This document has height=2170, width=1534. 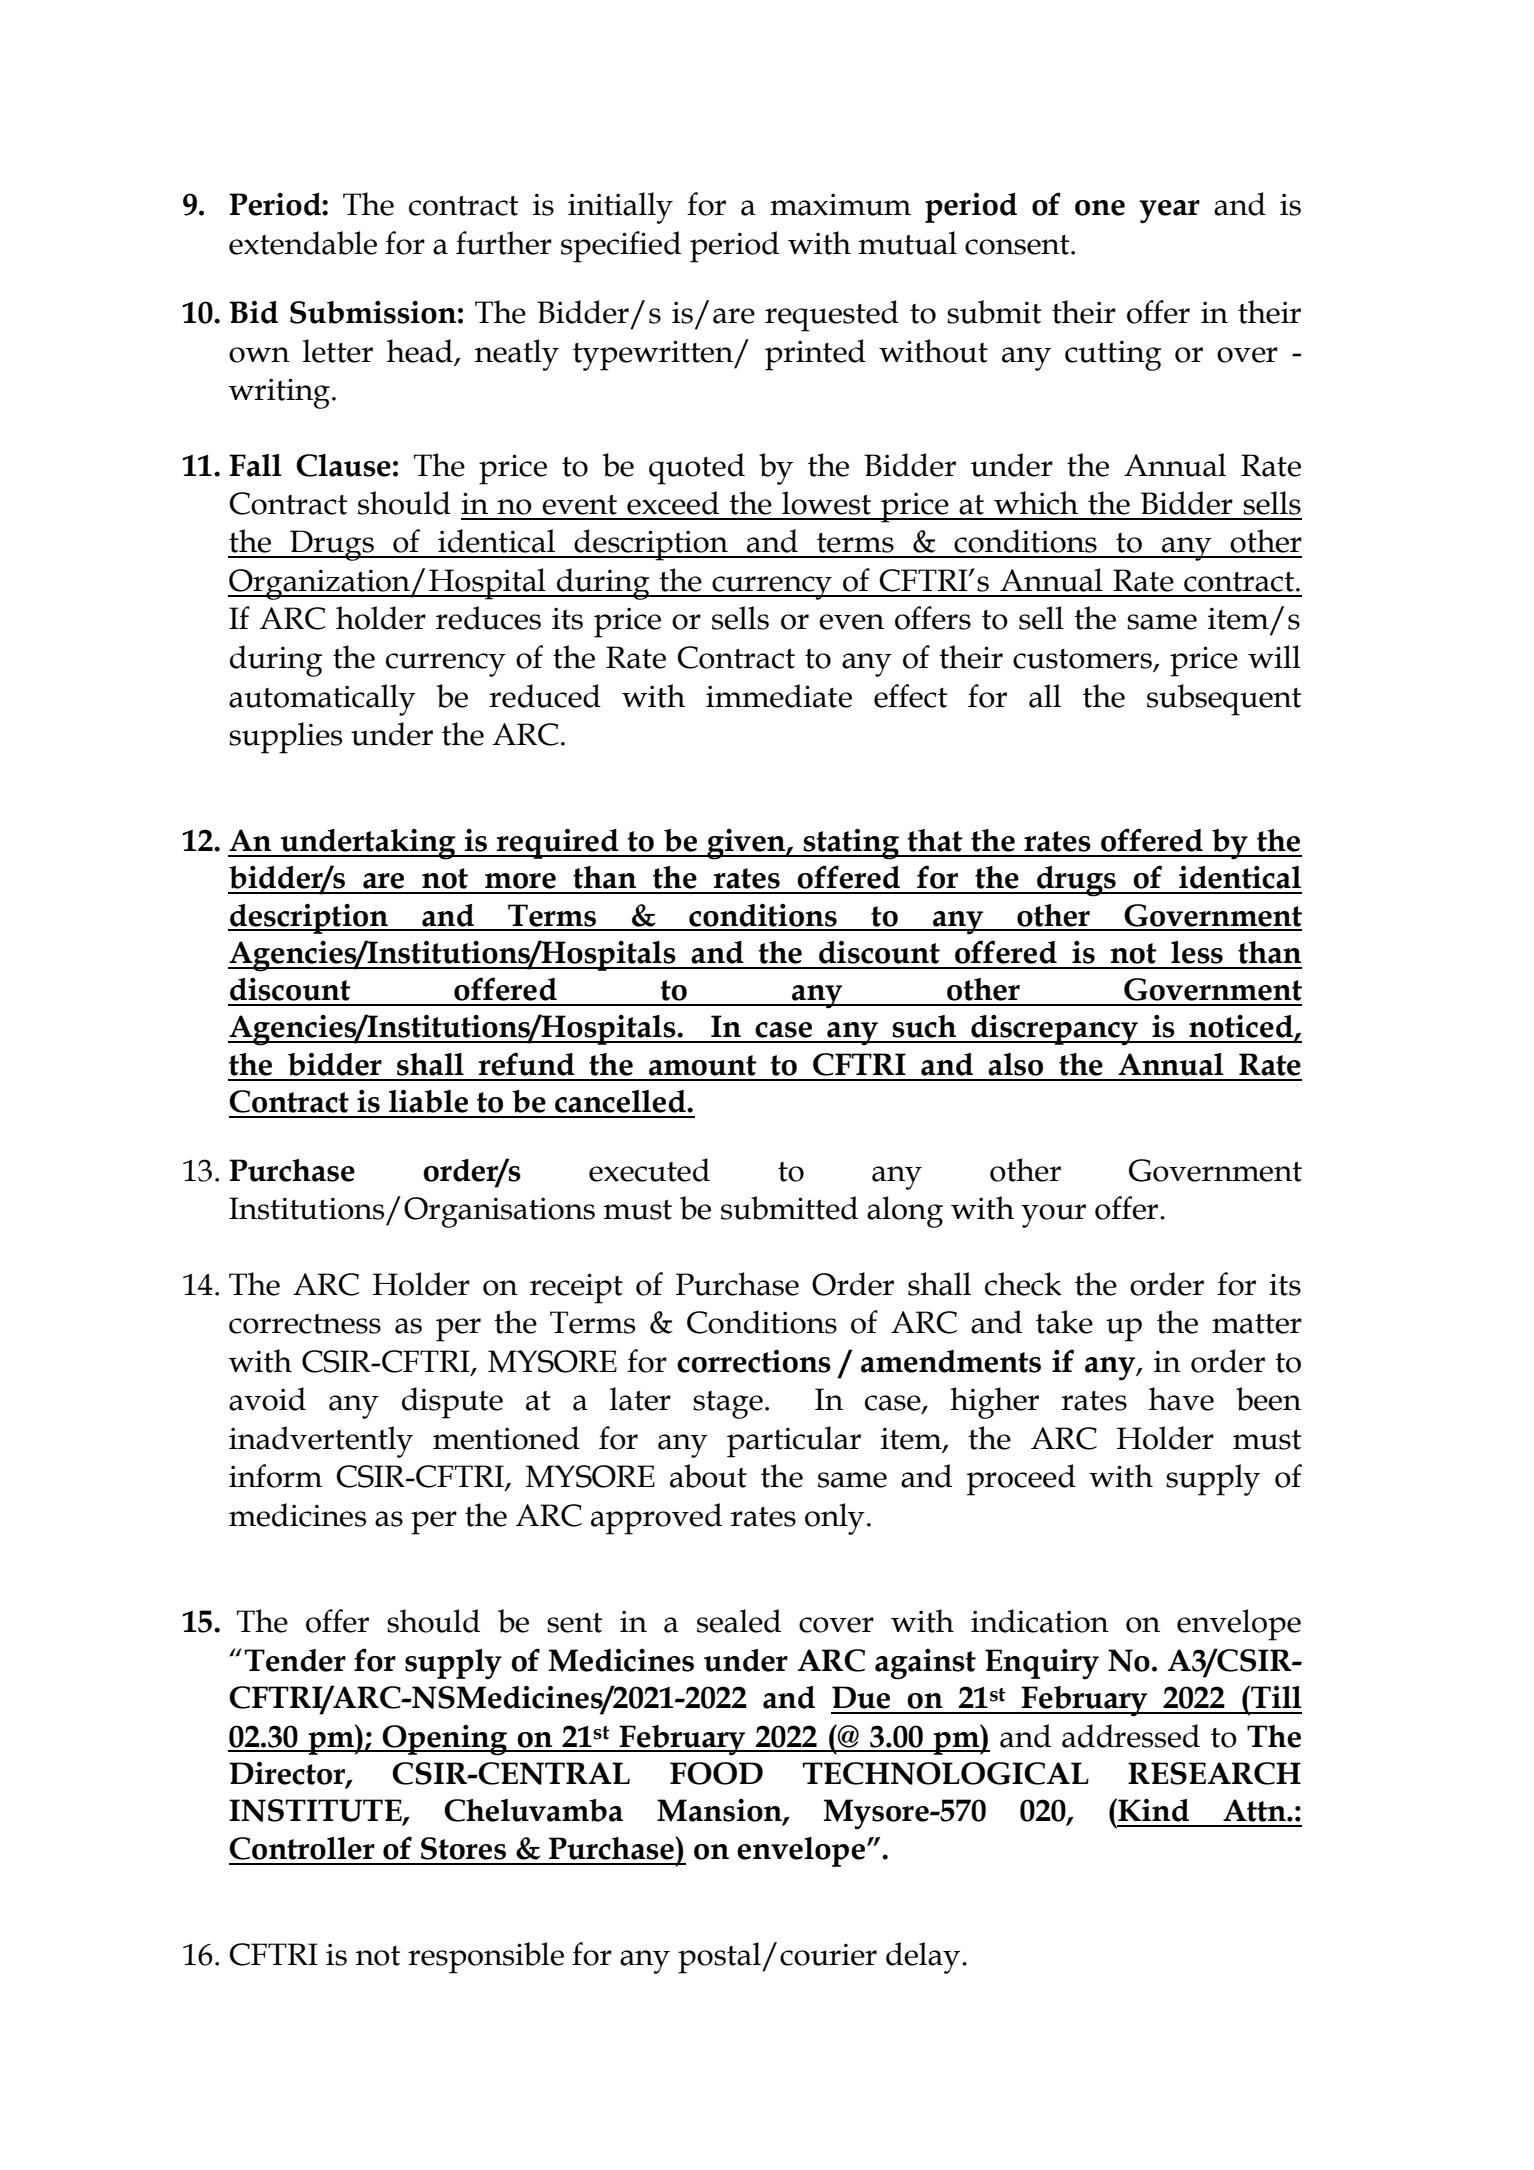 I want to click on corrections, so click(x=754, y=1361).
